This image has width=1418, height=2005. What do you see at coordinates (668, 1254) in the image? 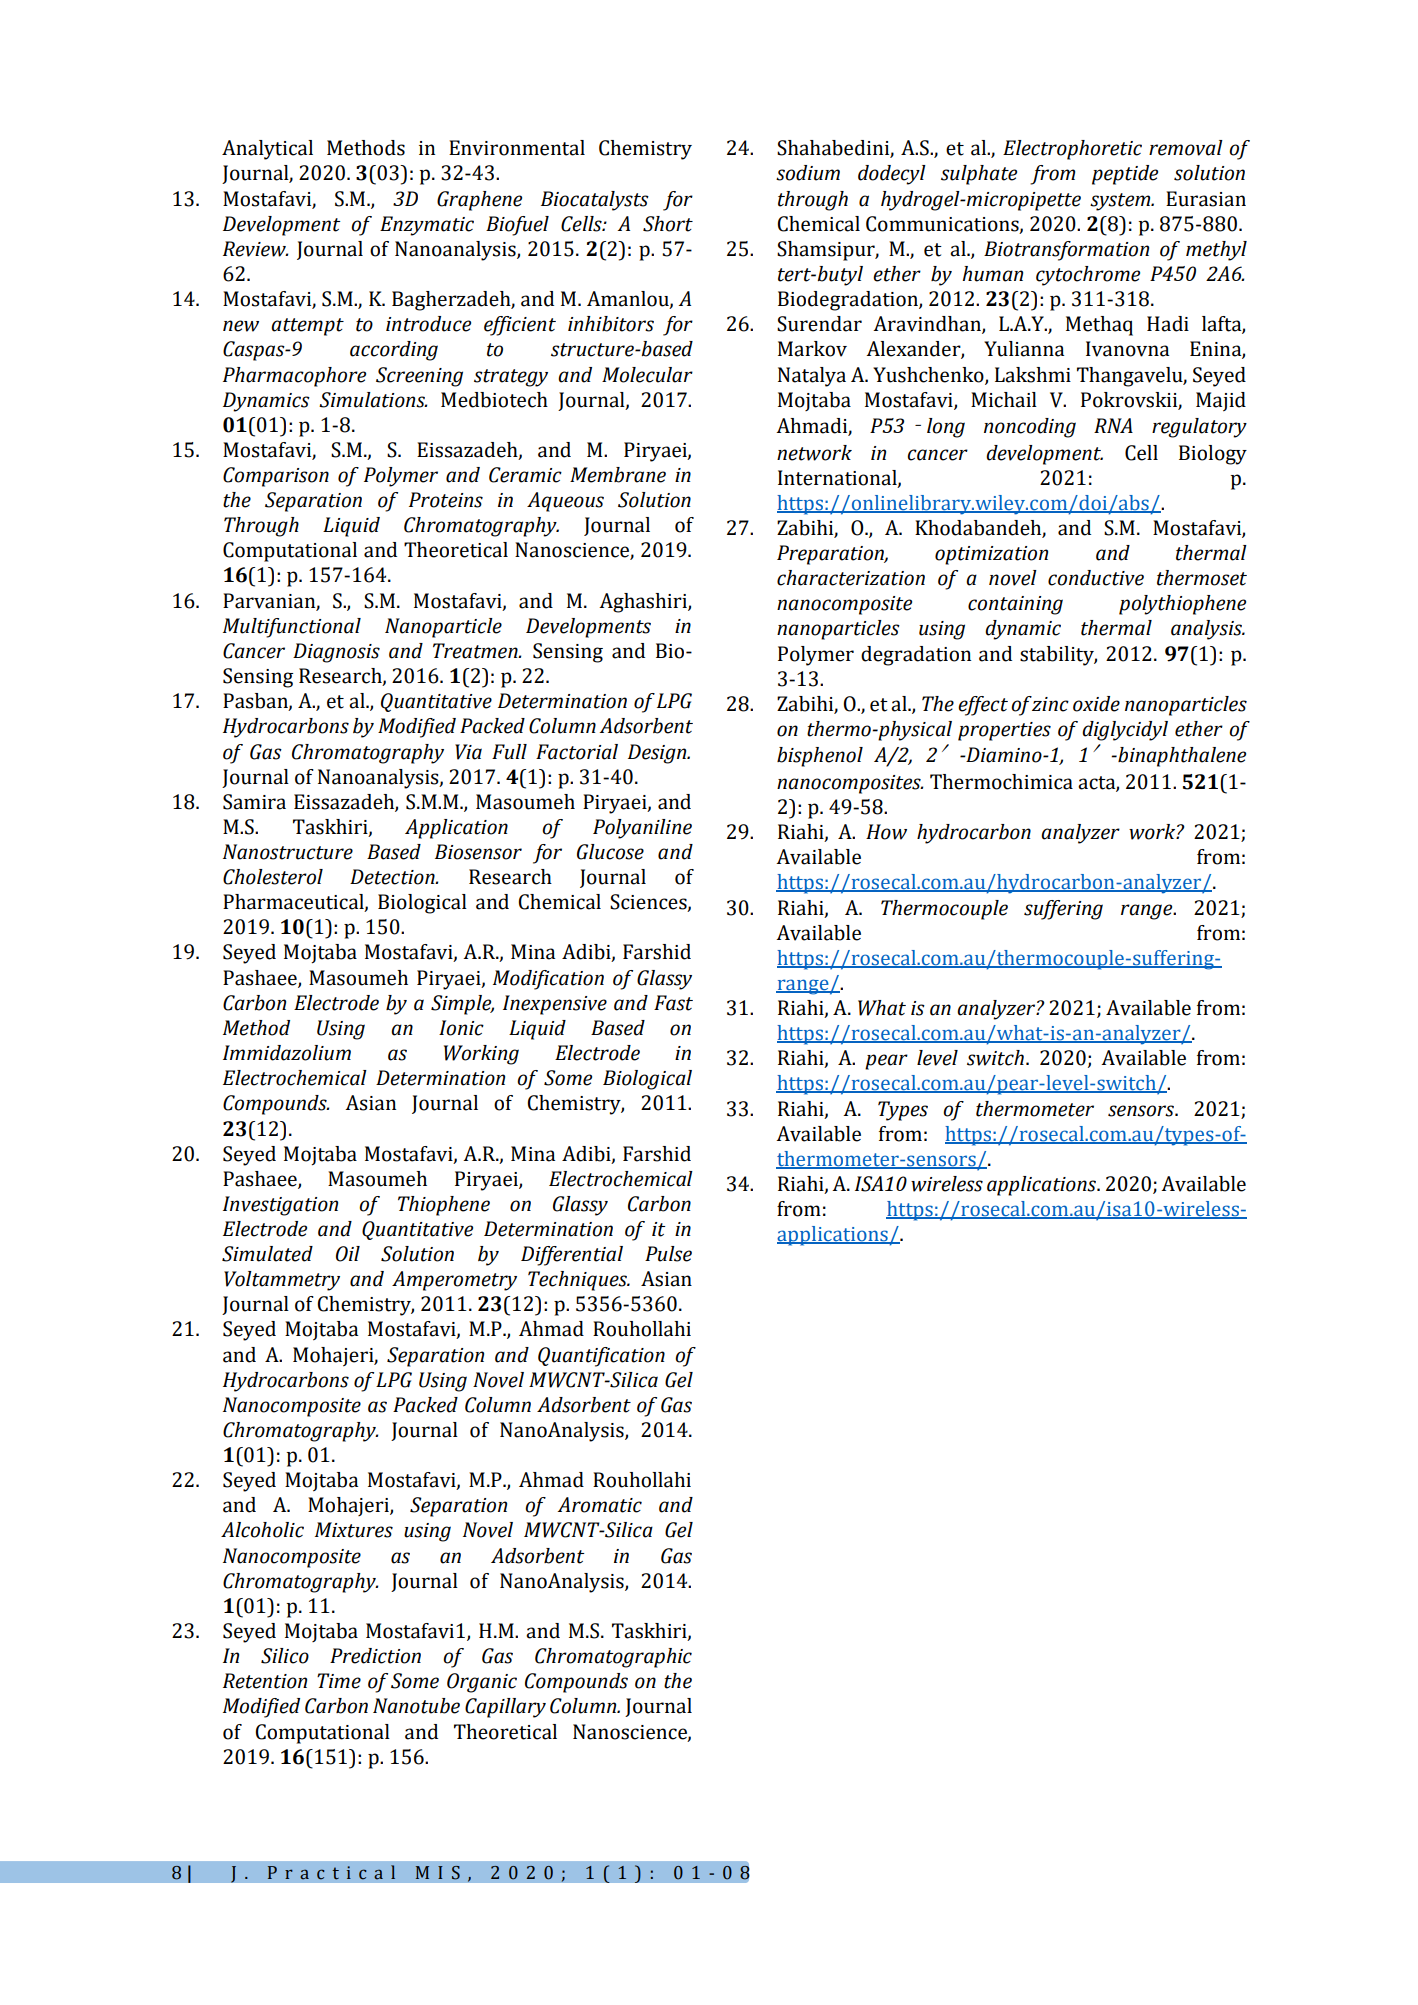
I see `Pulse` at bounding box center [668, 1254].
